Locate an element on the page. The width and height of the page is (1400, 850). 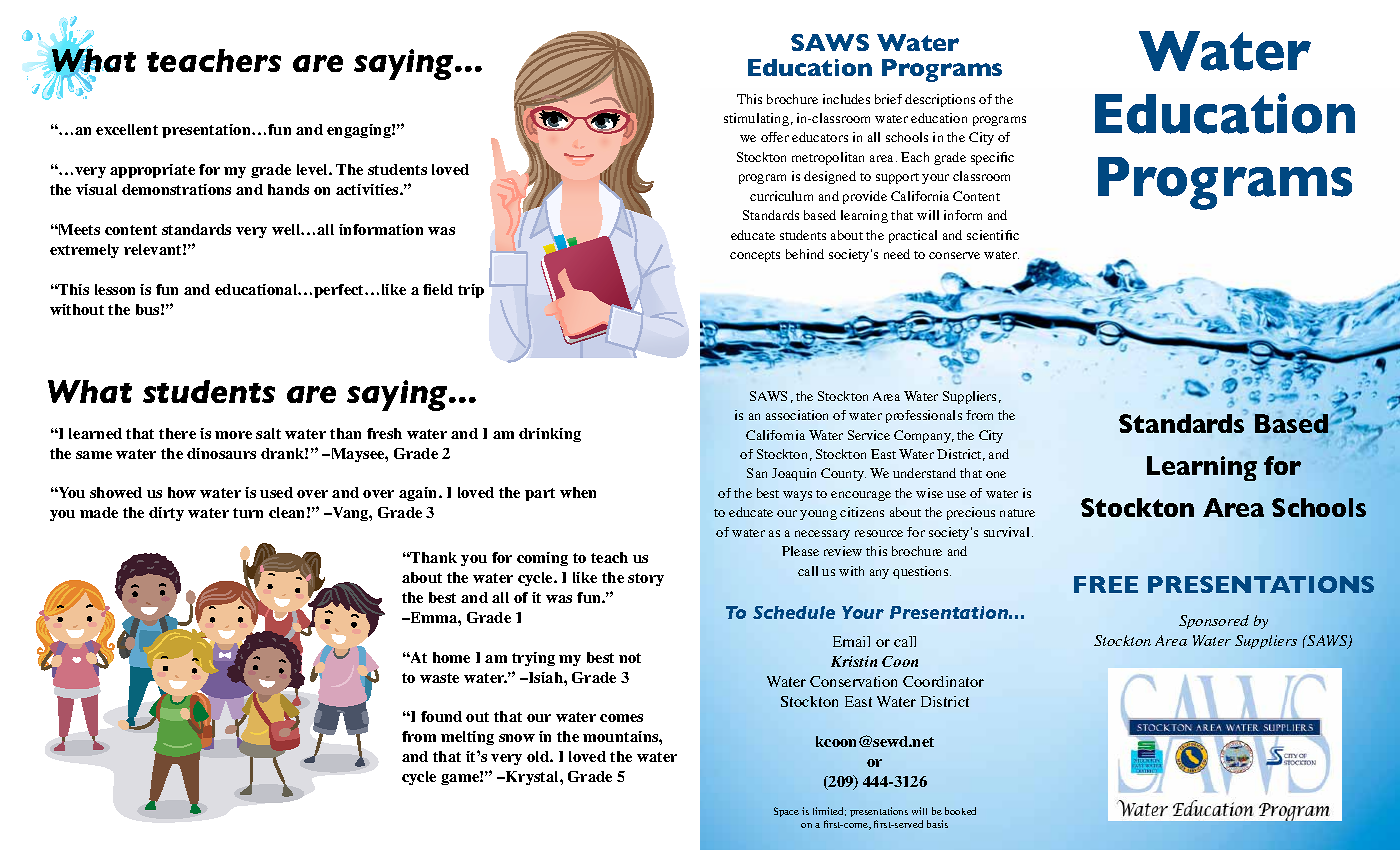
Space is located at coordinates (786, 812).
